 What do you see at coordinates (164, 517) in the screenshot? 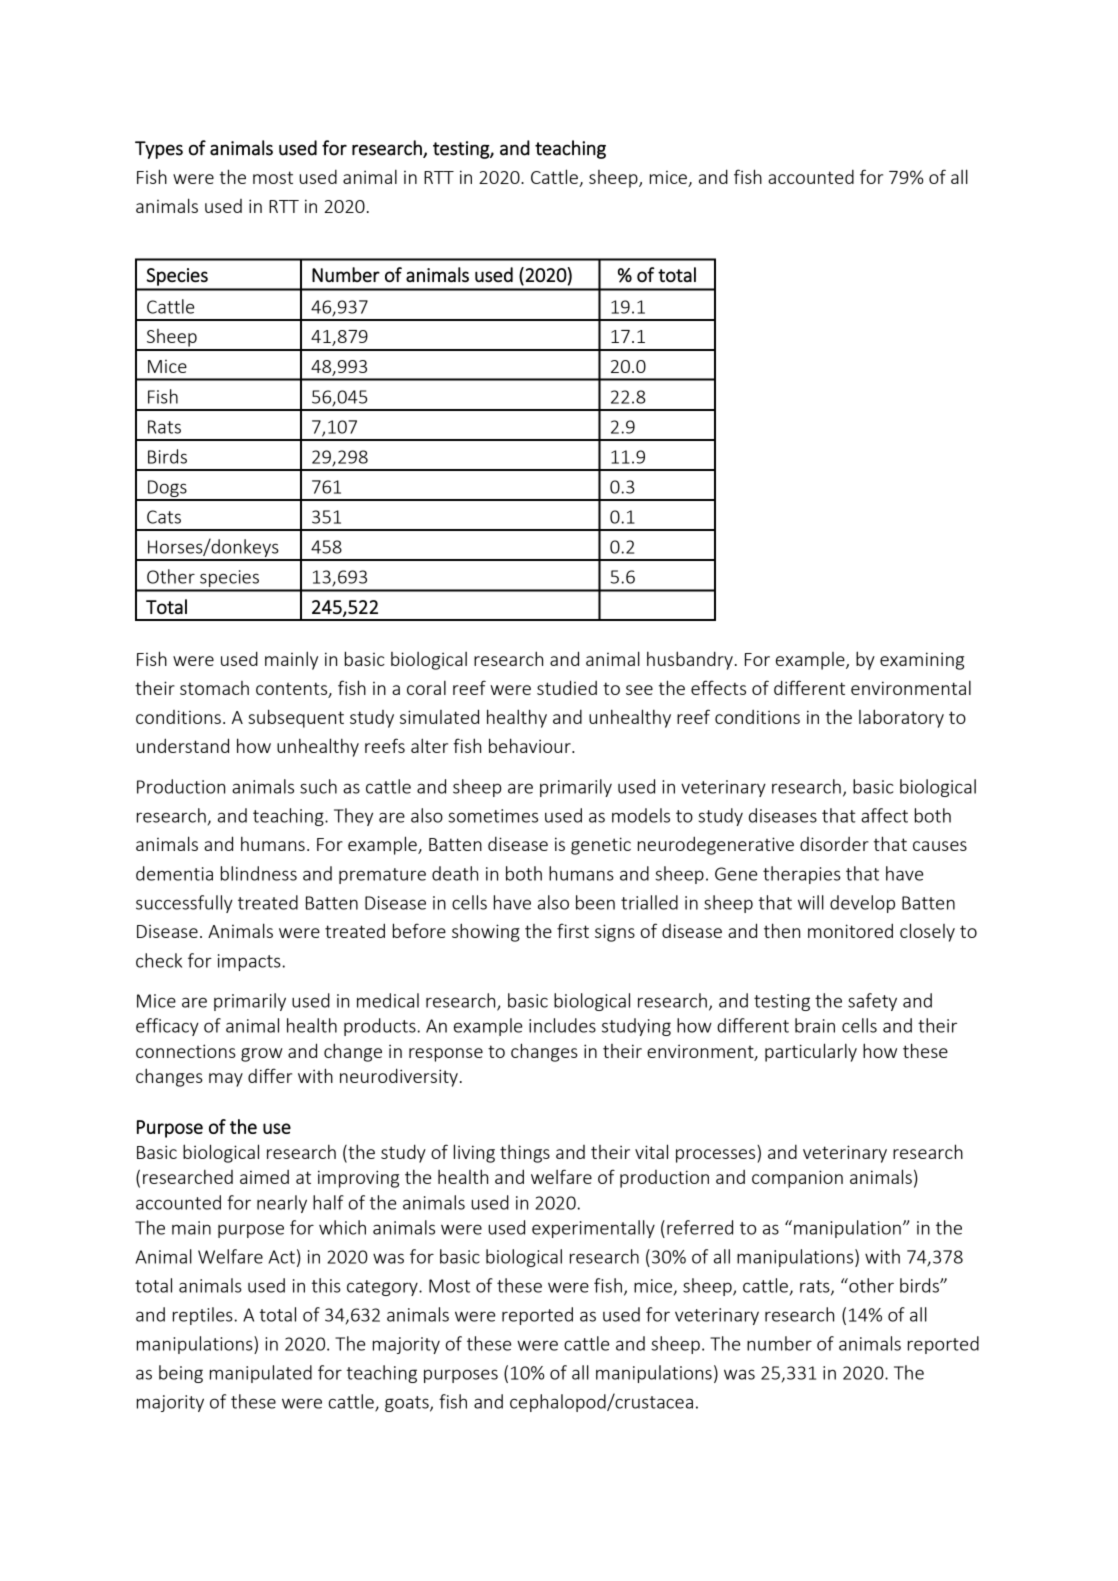
I see `Cats` at bounding box center [164, 517].
